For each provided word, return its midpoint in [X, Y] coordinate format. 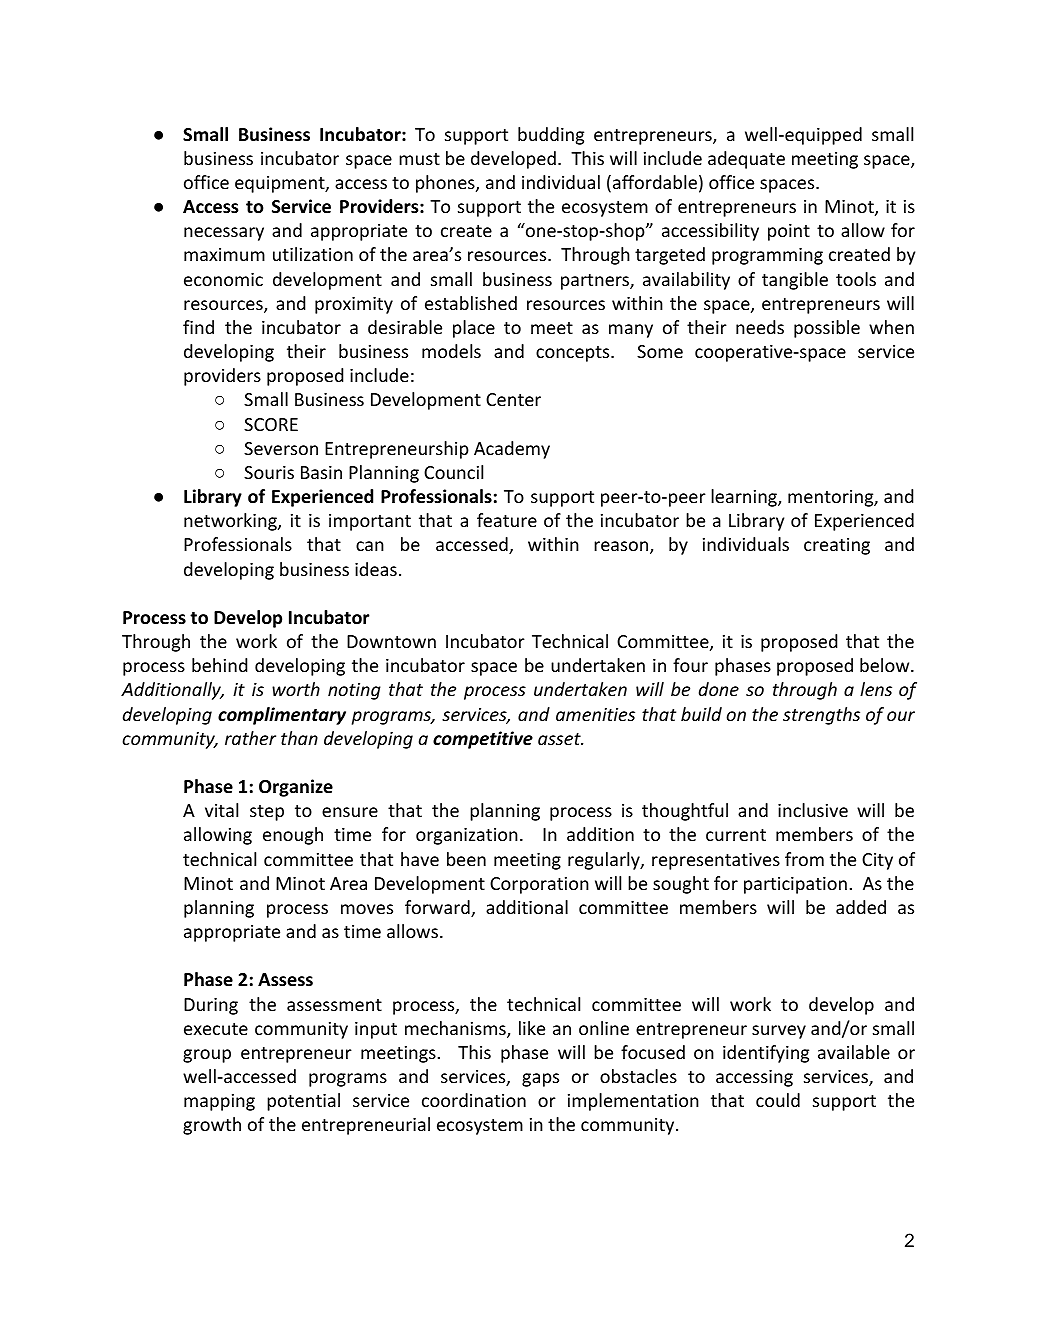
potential [303, 1102]
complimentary [282, 716]
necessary [224, 234]
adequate [746, 160]
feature [507, 520]
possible [827, 329]
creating [837, 546]
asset [560, 739]
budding [551, 136]
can [370, 546]
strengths [821, 716]
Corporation [539, 885]
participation [795, 885]
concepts [574, 354]
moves [367, 909]
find [198, 327]
